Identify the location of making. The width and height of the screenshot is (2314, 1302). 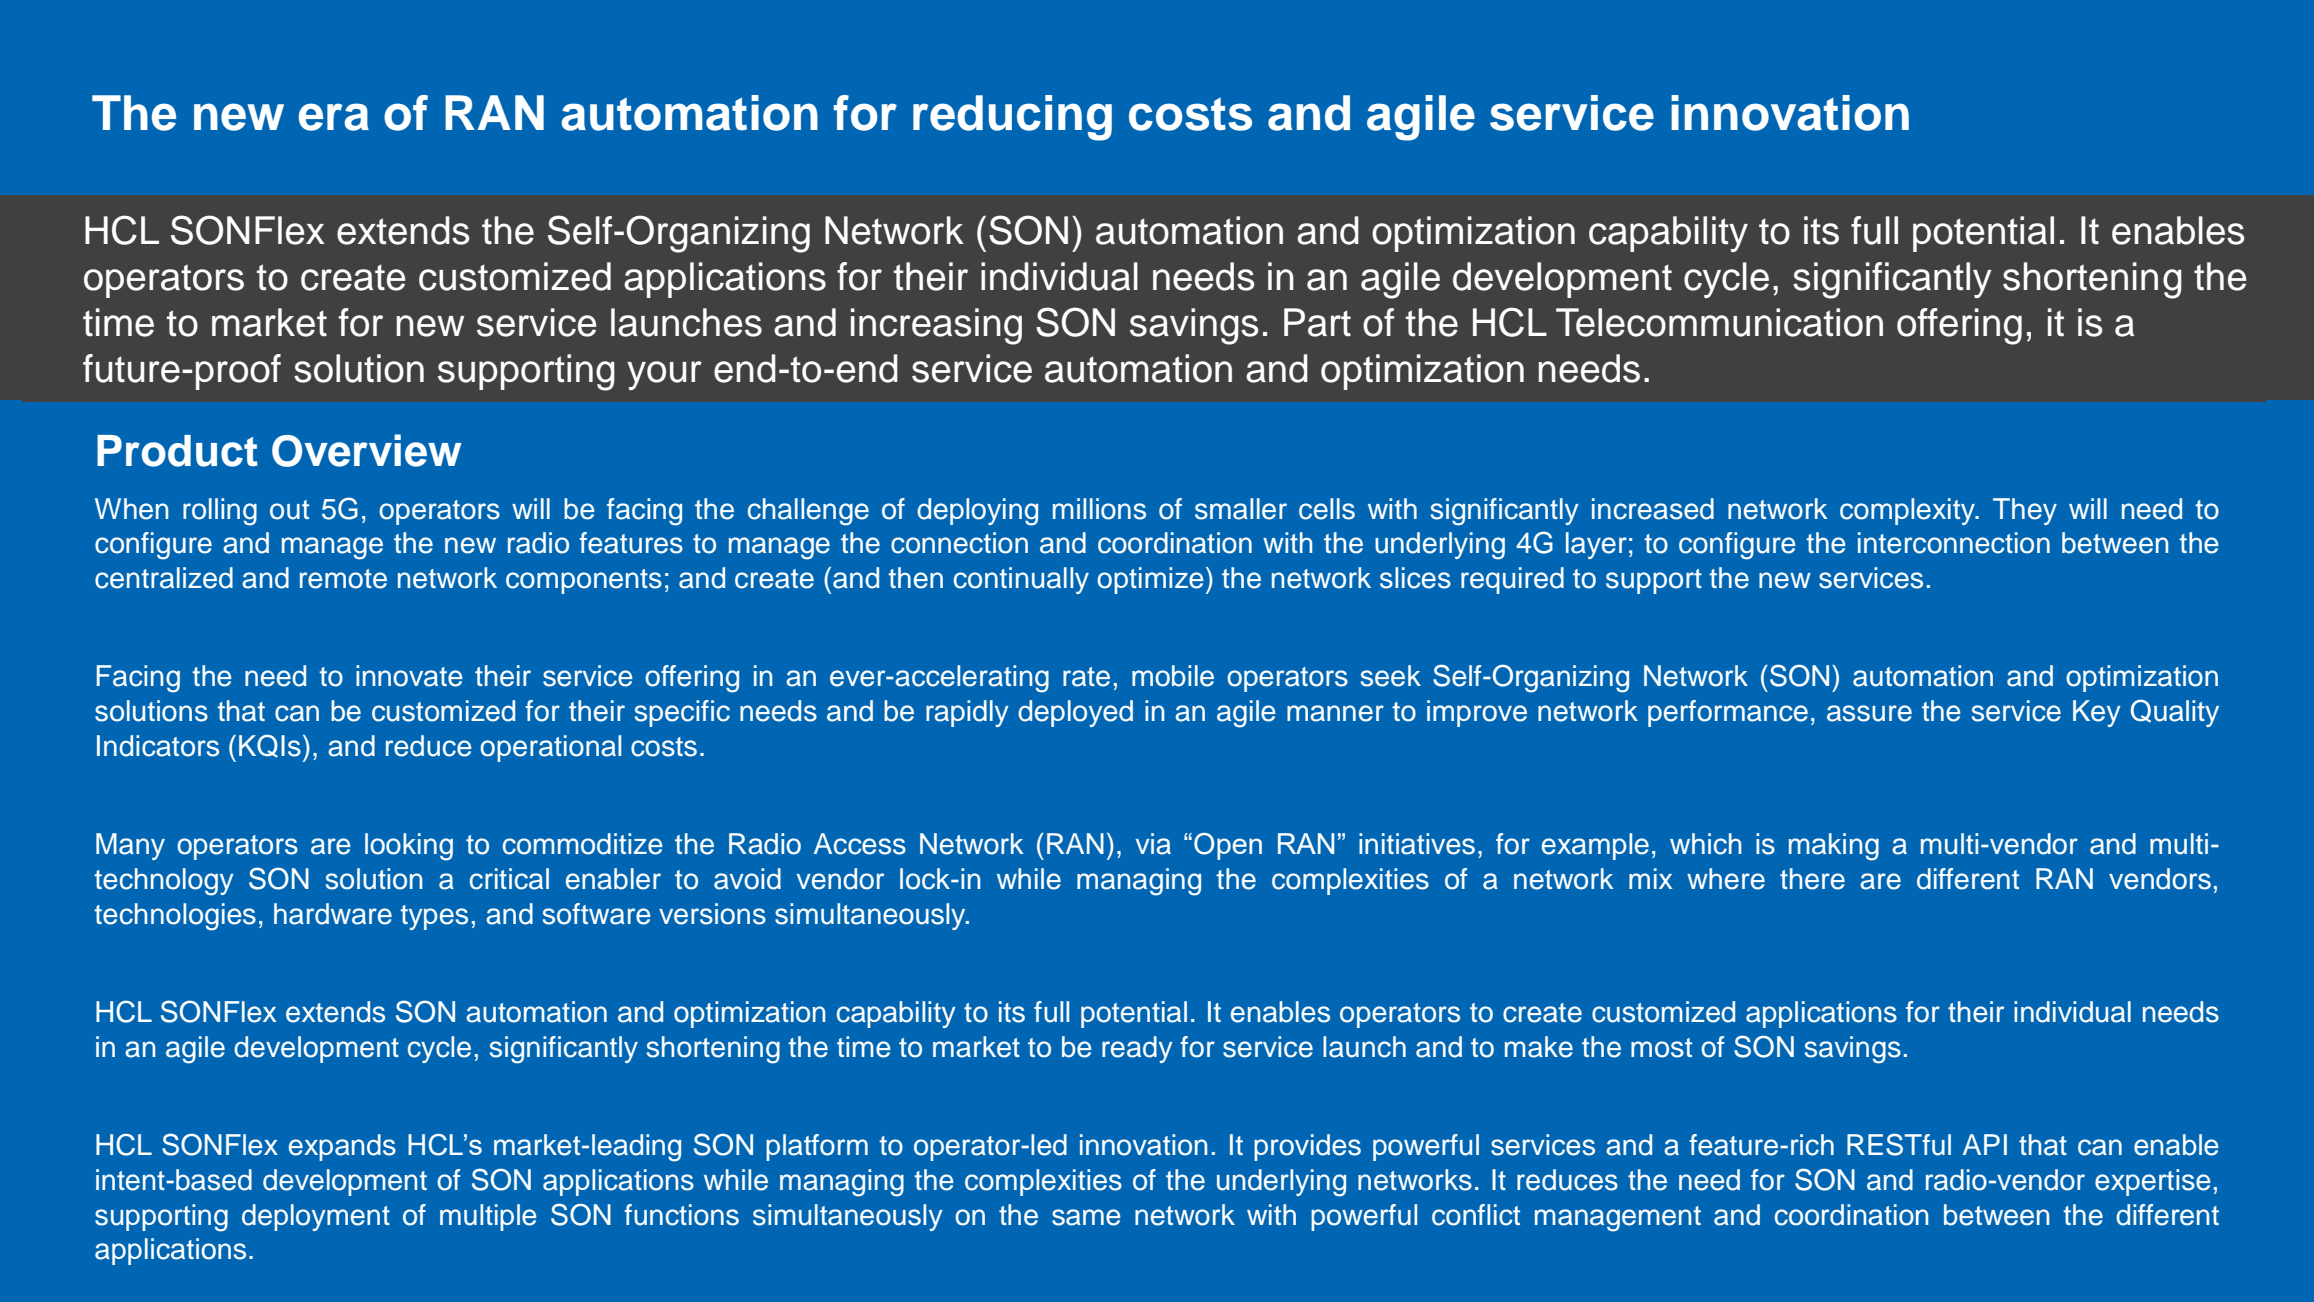
(1834, 847).
